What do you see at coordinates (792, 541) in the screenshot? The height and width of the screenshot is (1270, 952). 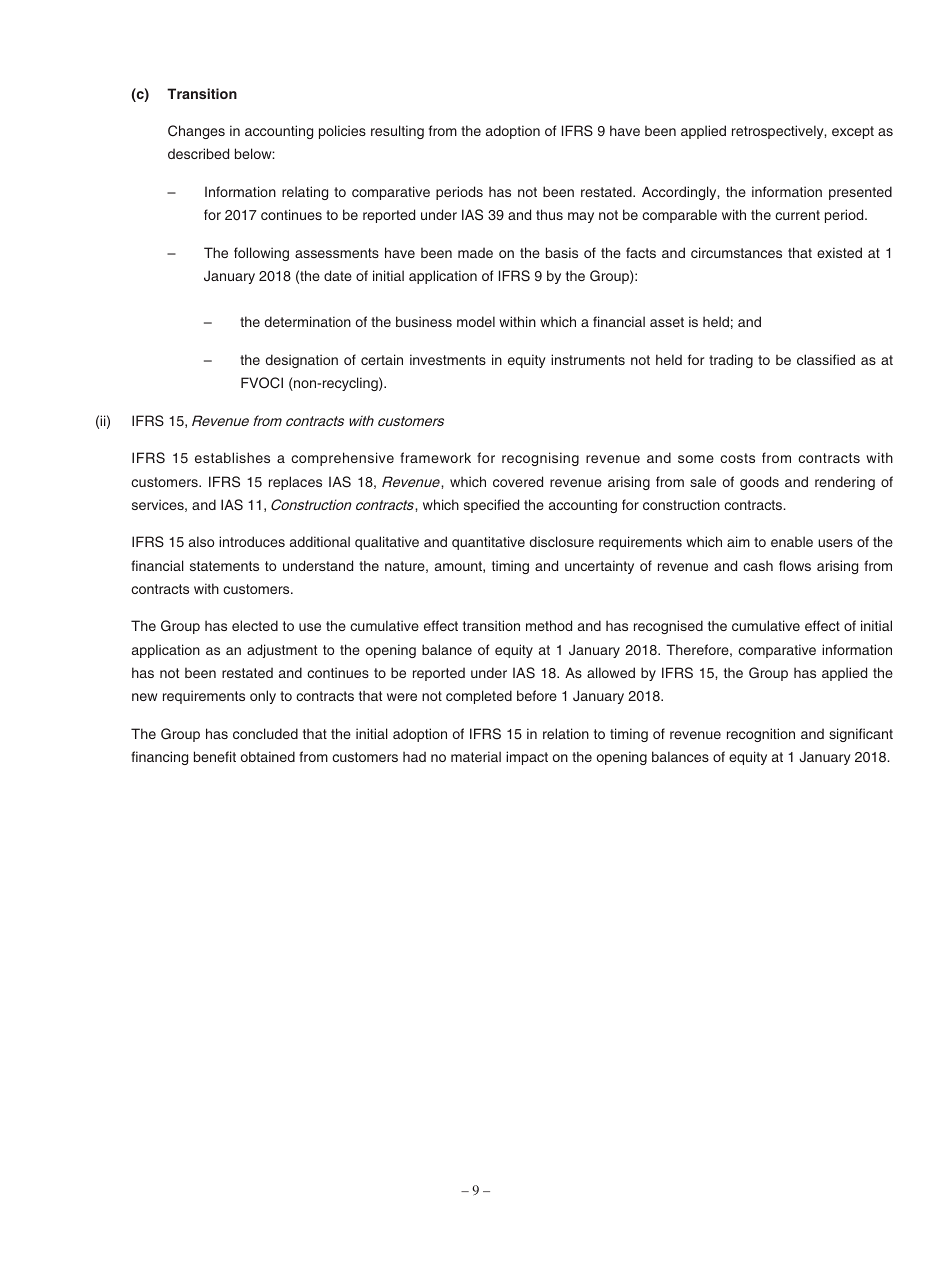 I see `enable` at bounding box center [792, 541].
